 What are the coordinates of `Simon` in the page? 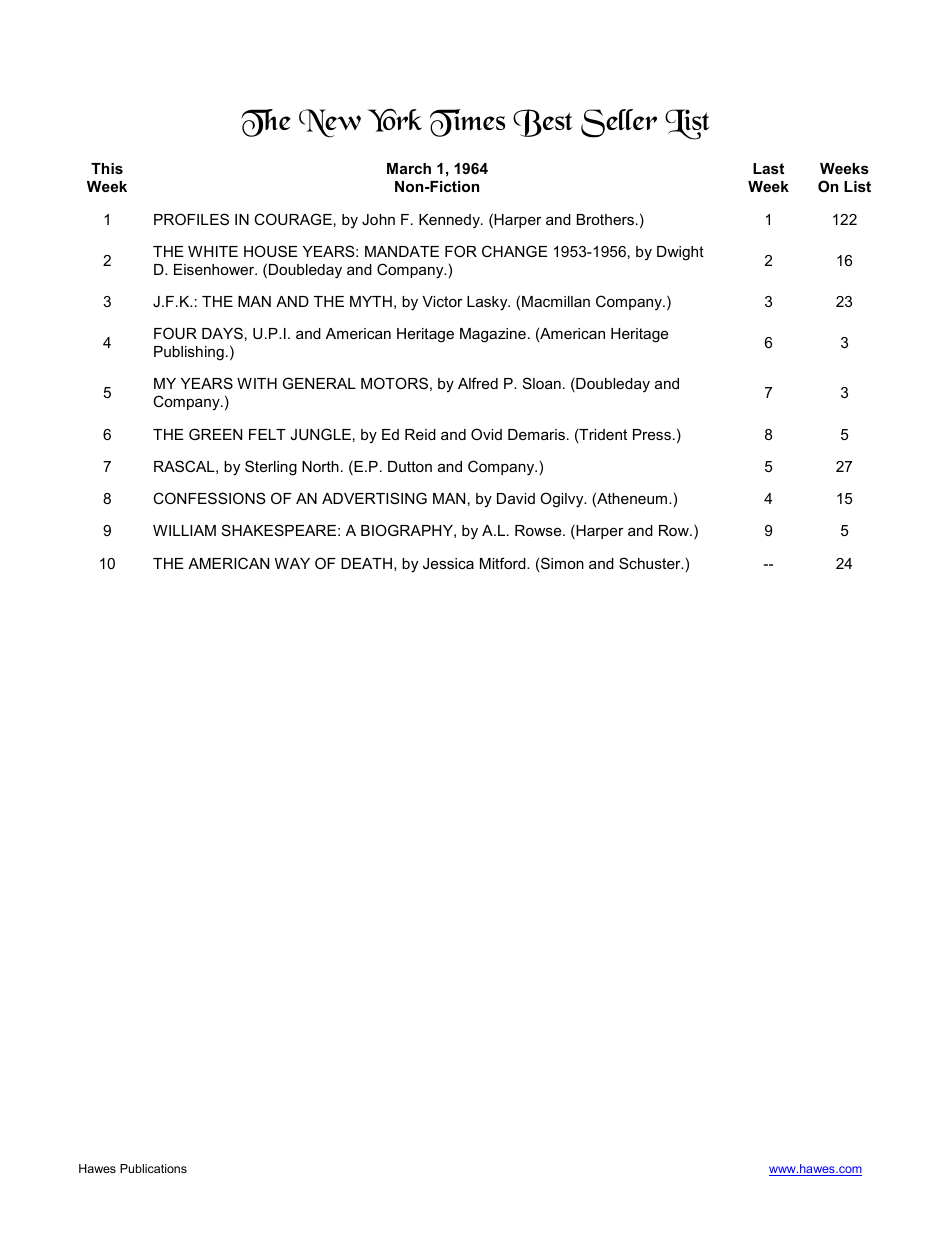 It's located at (562, 563).
